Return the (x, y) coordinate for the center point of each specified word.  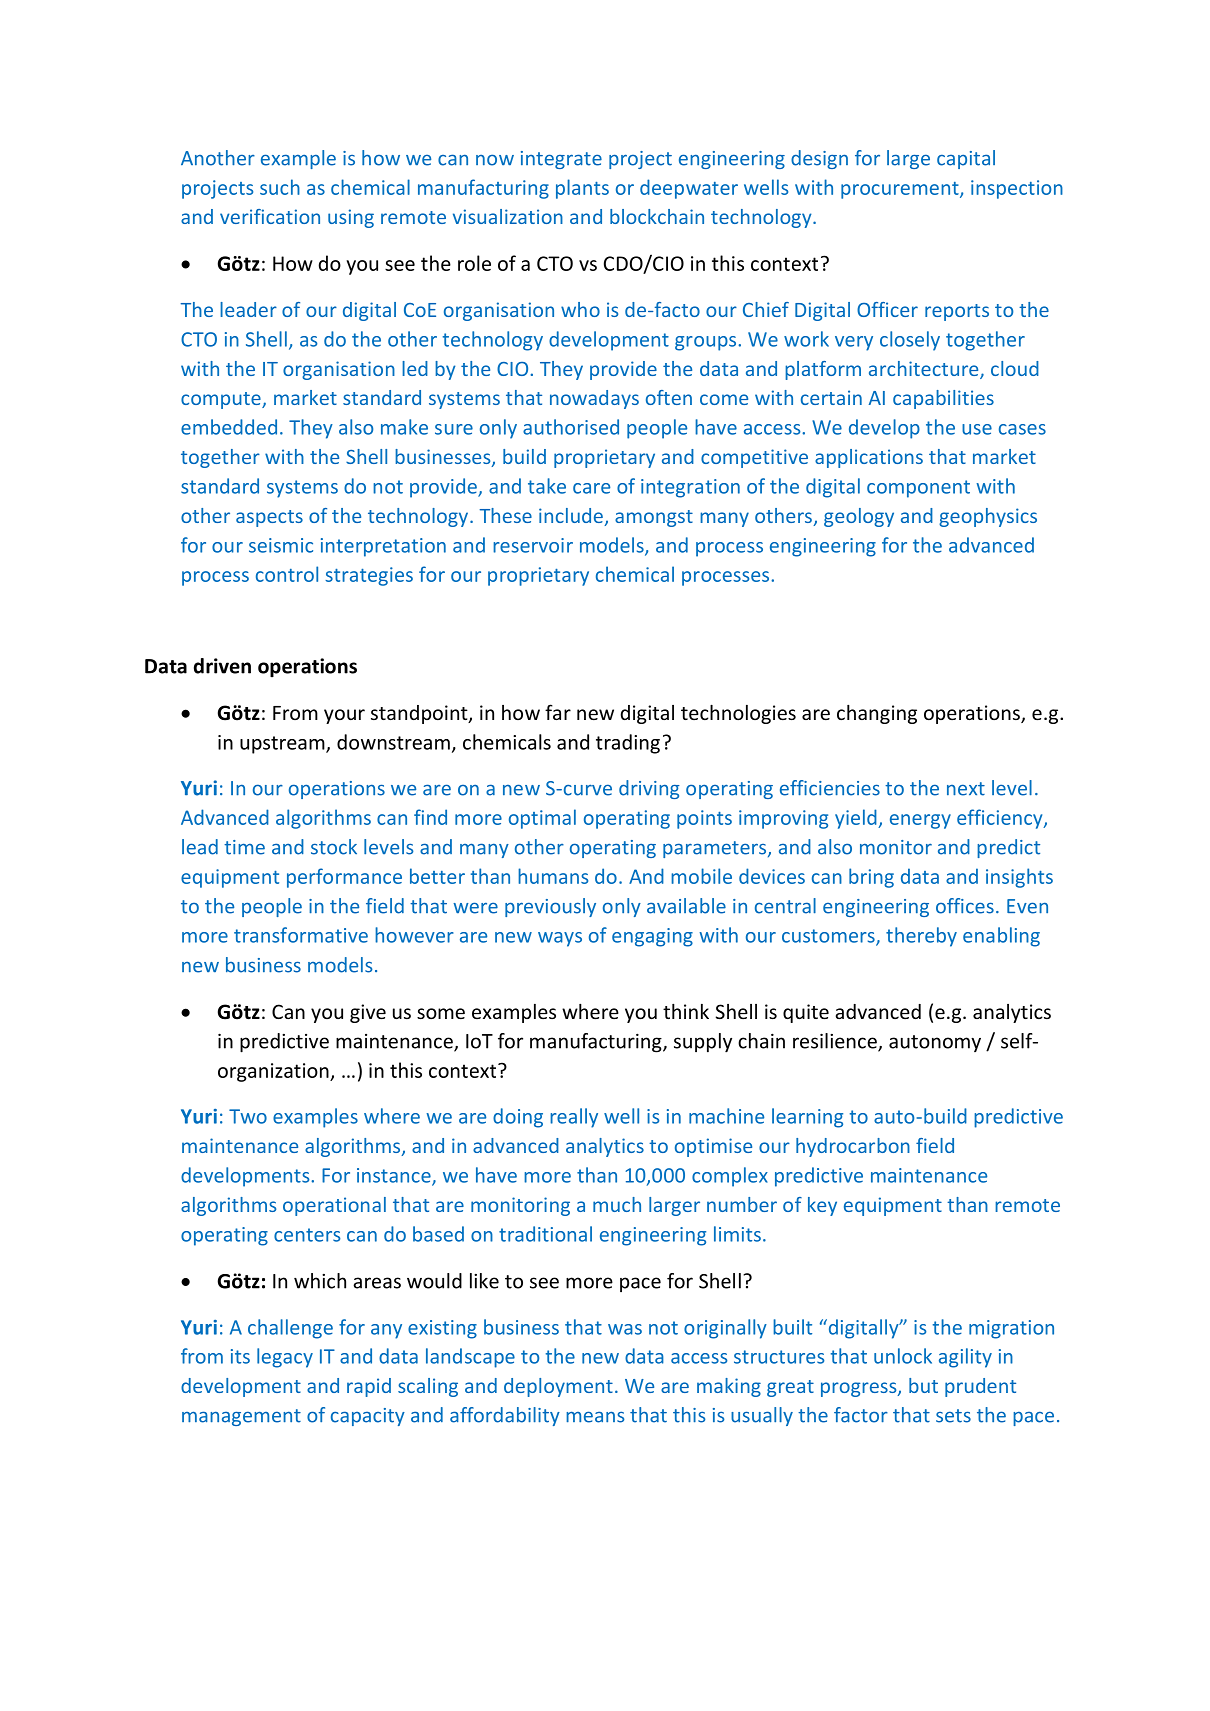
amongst (654, 518)
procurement (901, 190)
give (368, 1013)
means (595, 1417)
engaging (652, 937)
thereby (921, 937)
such (280, 187)
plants (582, 189)
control (287, 574)
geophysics (988, 517)
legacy (285, 1358)
